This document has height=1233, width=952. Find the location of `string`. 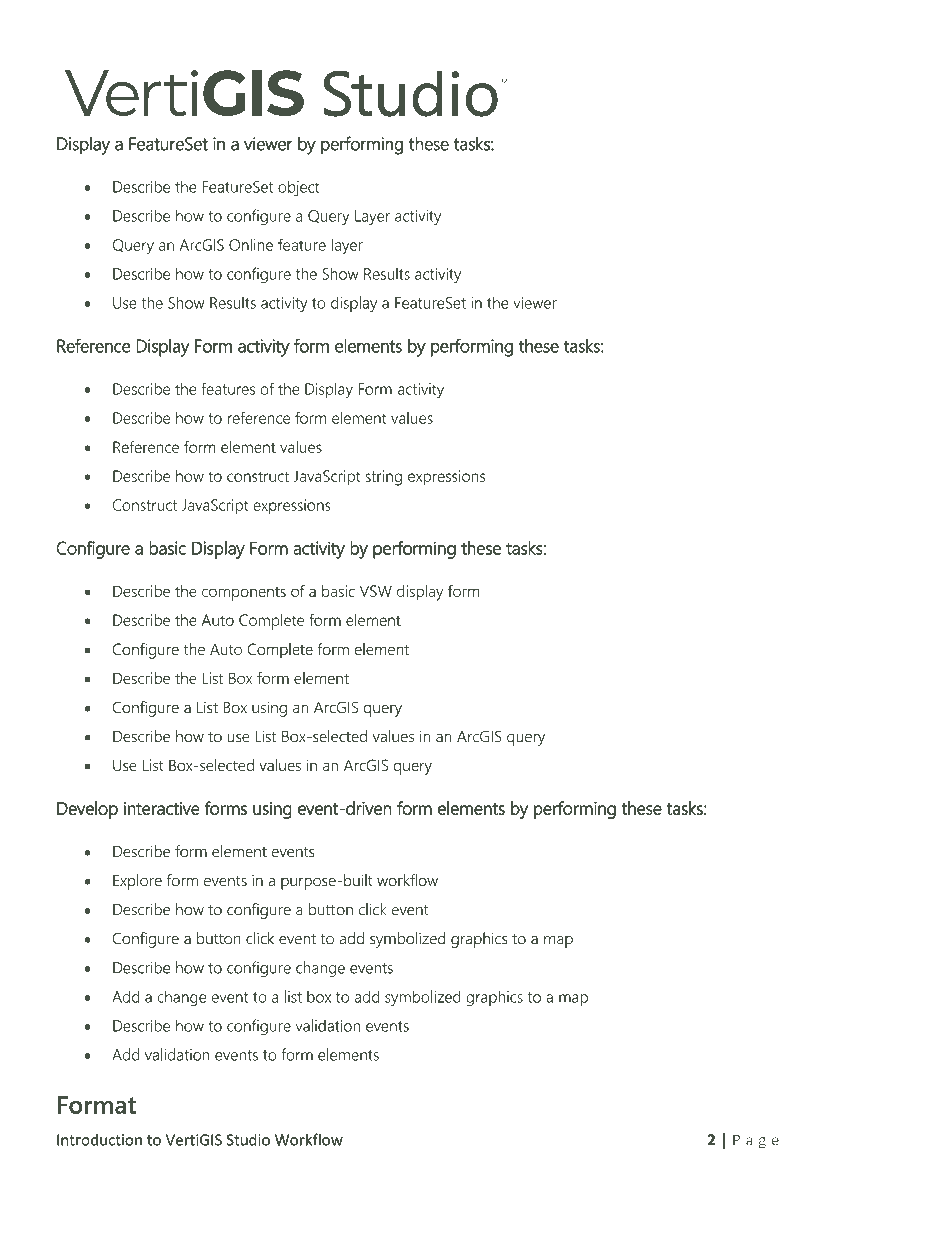

string is located at coordinates (384, 478).
